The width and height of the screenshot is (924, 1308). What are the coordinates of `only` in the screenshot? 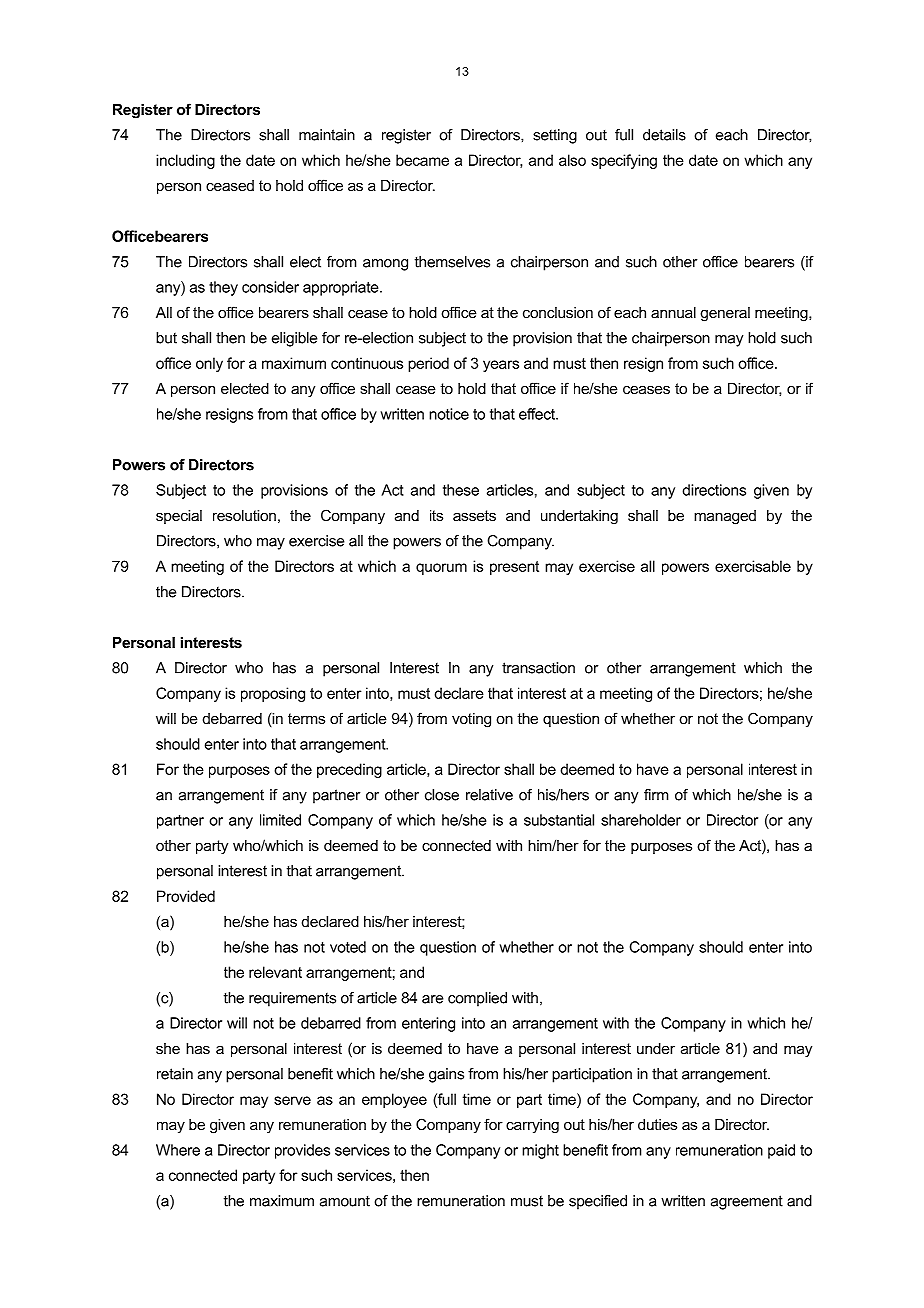 It's located at (209, 364).
